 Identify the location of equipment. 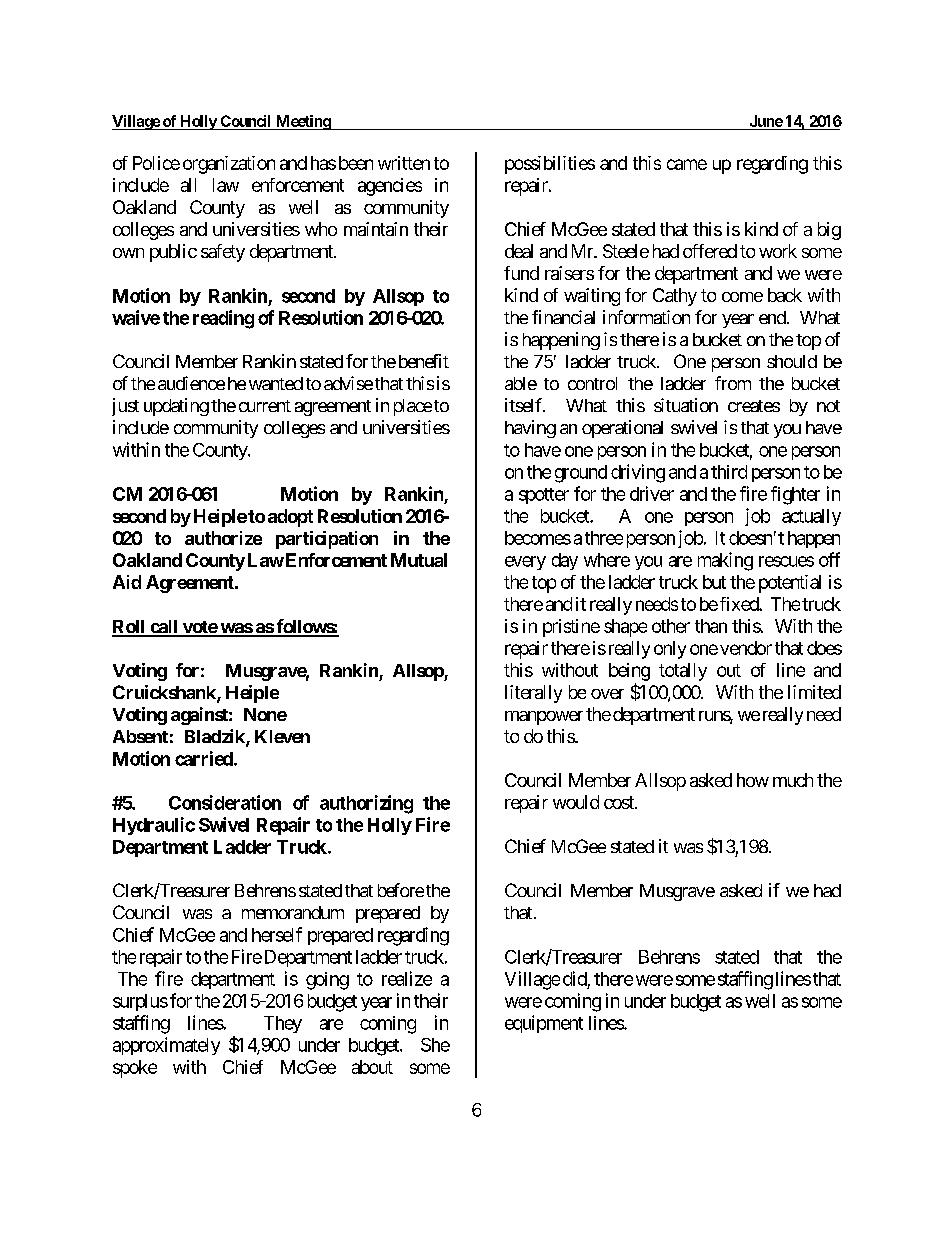
(544, 1024).
